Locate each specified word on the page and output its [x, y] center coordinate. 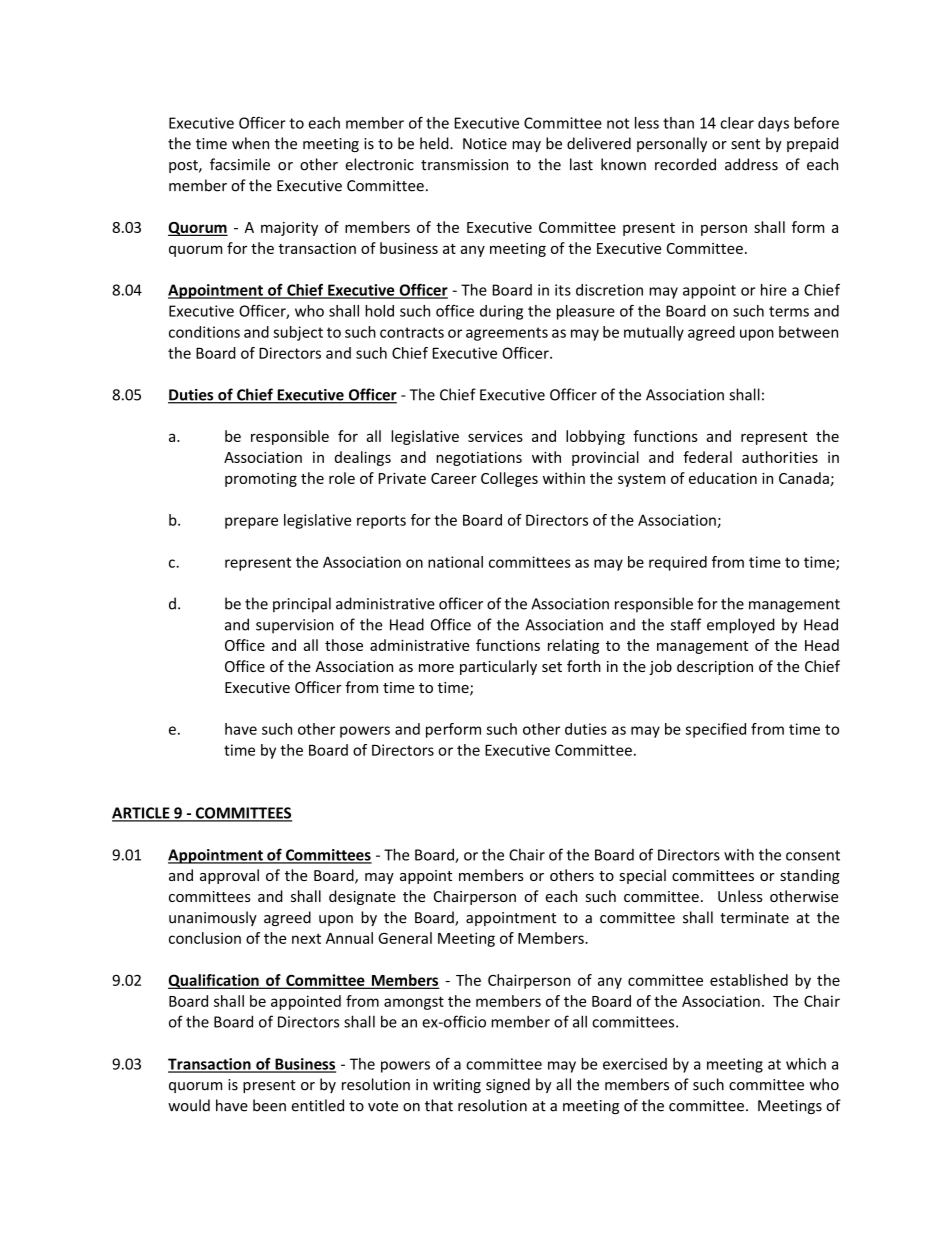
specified [716, 730]
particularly [498, 667]
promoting [261, 480]
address [751, 164]
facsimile [240, 164]
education [723, 478]
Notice [485, 144]
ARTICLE [142, 814]
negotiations [479, 459]
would [189, 1105]
